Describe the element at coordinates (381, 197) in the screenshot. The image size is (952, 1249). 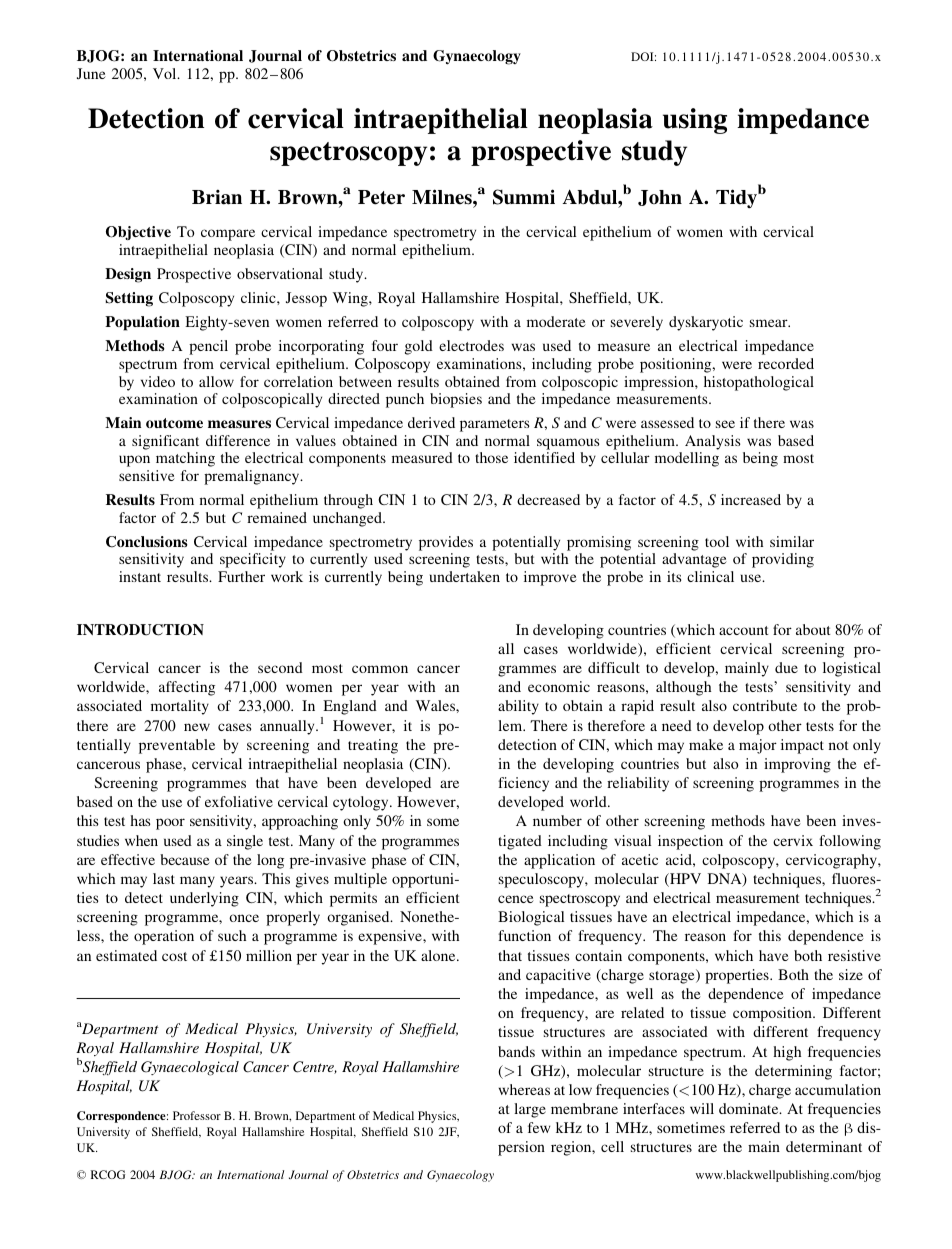
I see `Peter` at that location.
